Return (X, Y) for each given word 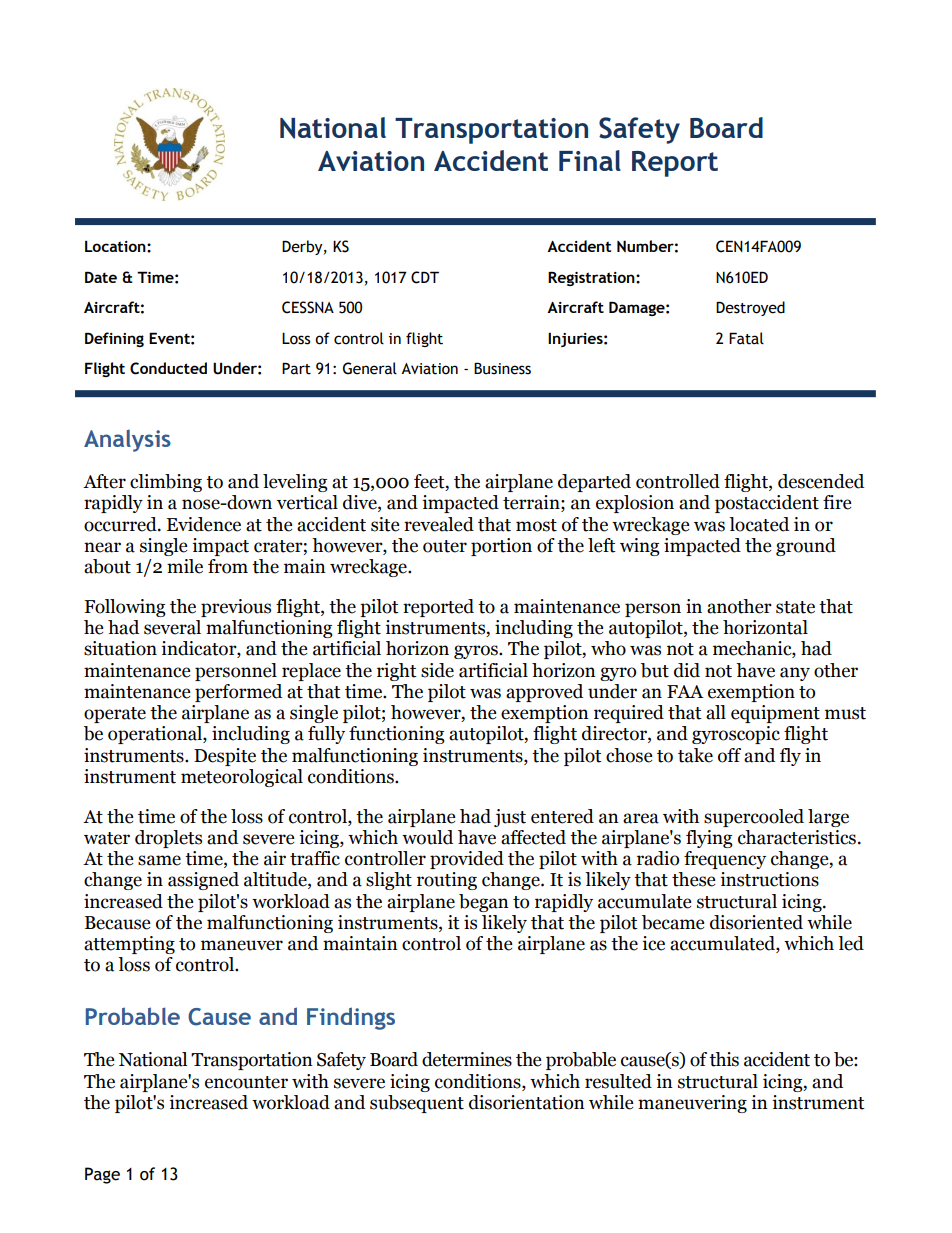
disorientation (527, 1102)
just (510, 818)
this (724, 1059)
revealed (439, 524)
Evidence (204, 524)
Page (102, 1175)
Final (590, 160)
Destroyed (750, 308)
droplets (168, 839)
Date (101, 277)
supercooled (754, 818)
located (759, 524)
